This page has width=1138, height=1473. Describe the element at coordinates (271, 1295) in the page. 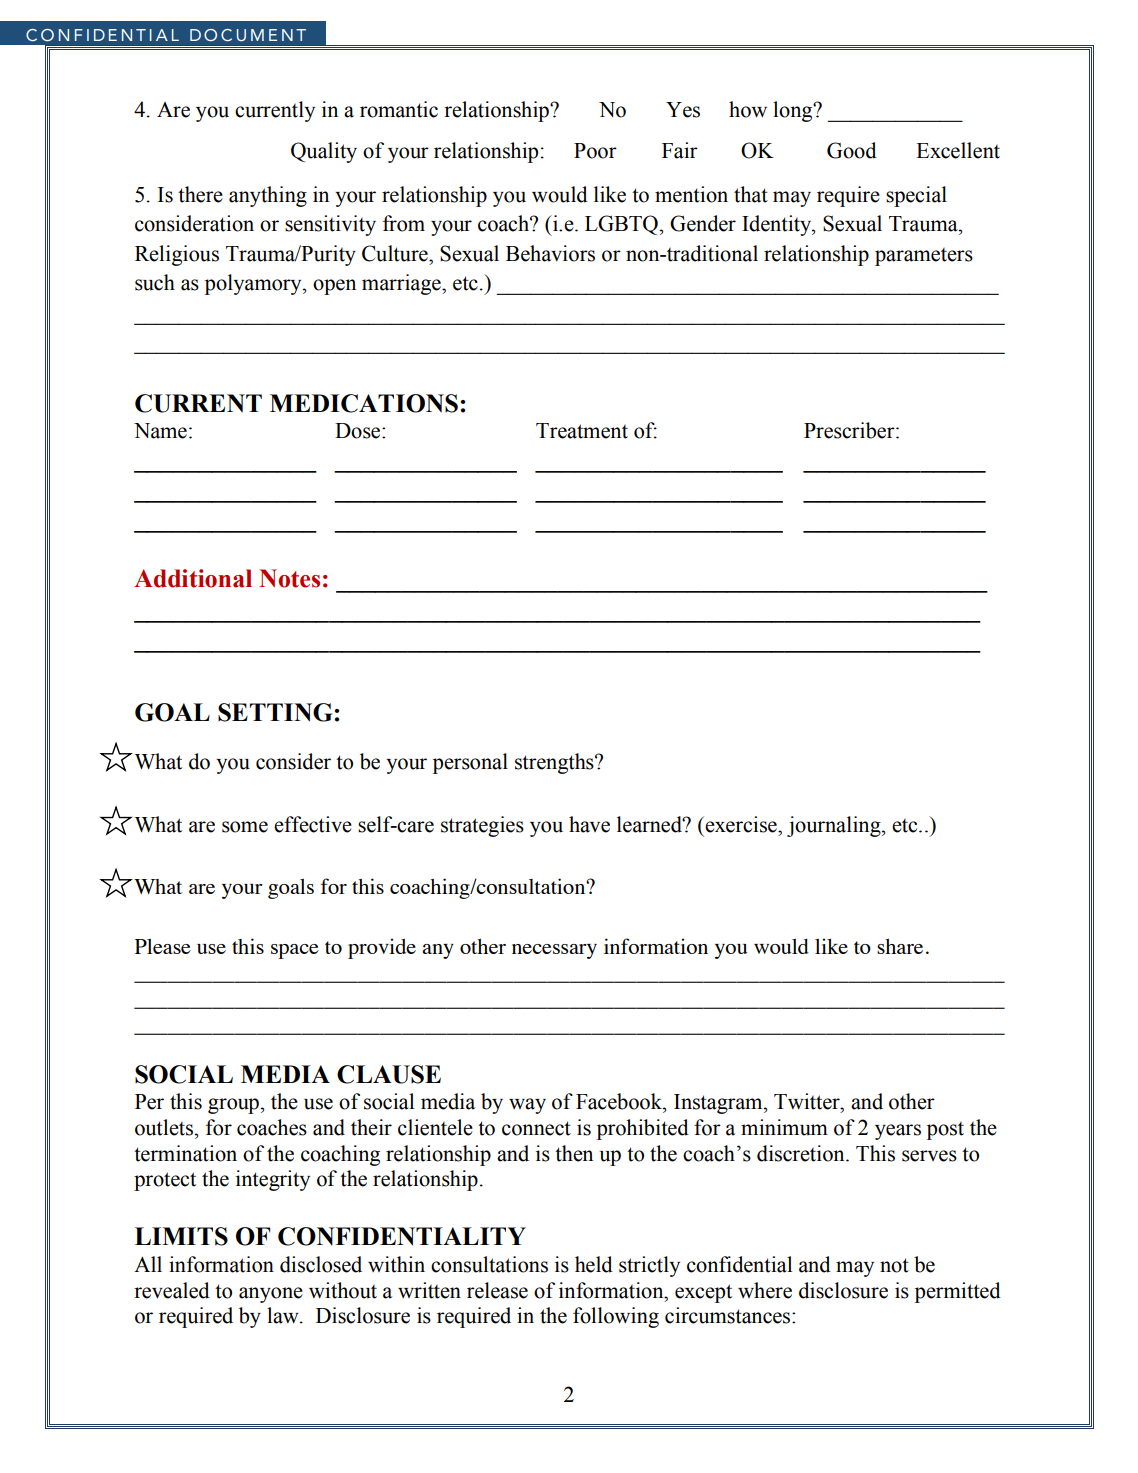

I see `anyone` at that location.
